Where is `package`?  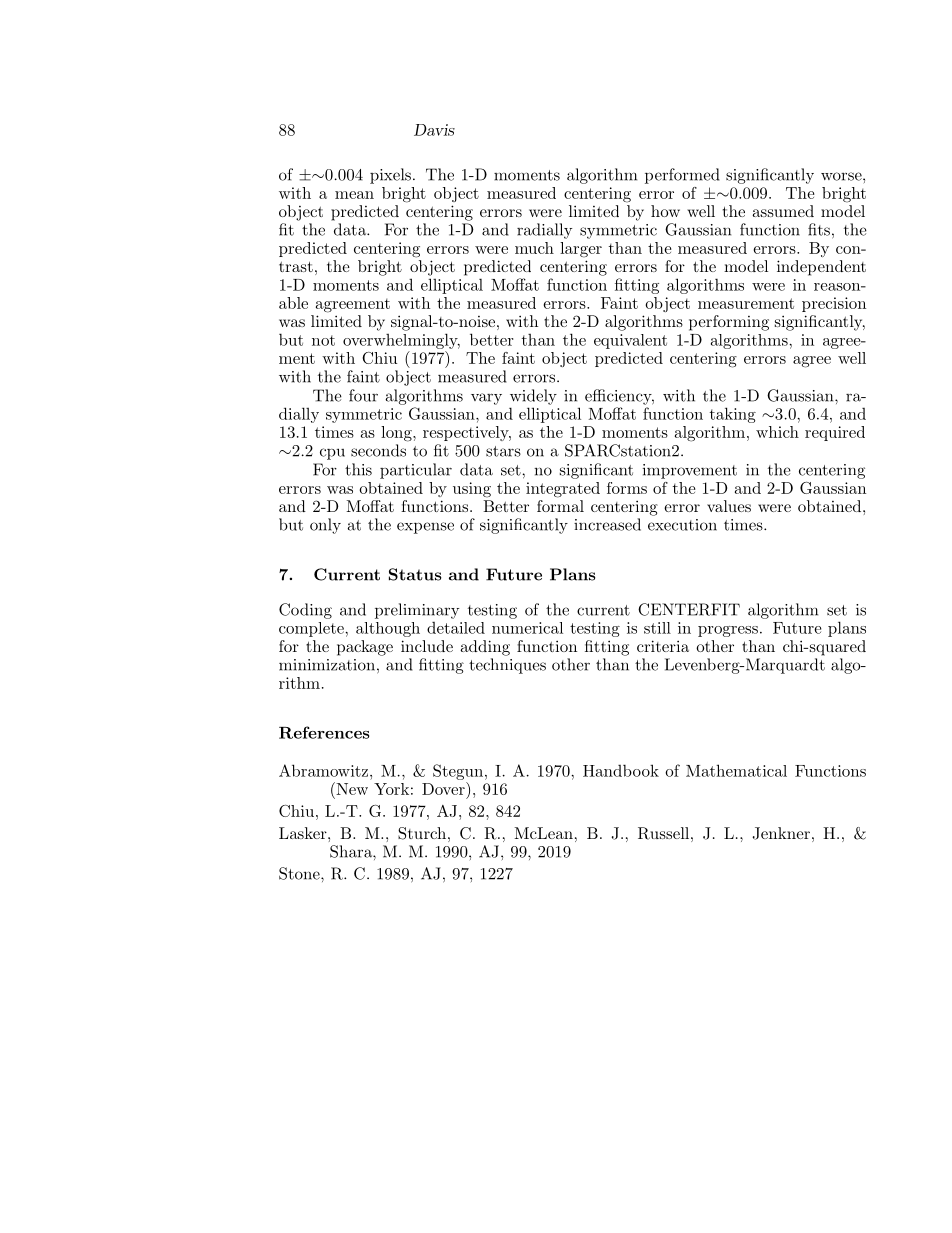
package is located at coordinates (365, 648).
